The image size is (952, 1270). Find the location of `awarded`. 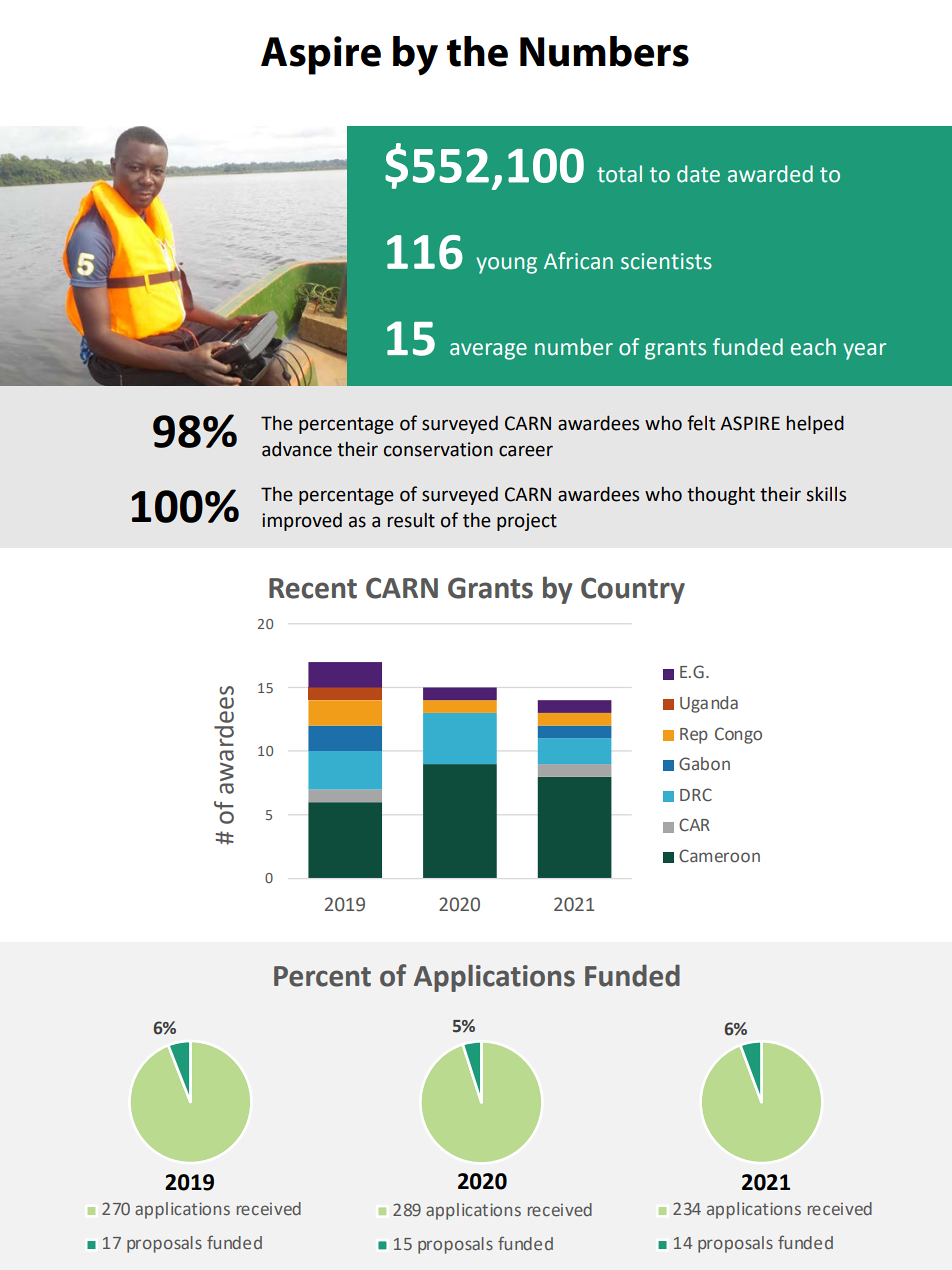

awarded is located at coordinates (770, 174).
